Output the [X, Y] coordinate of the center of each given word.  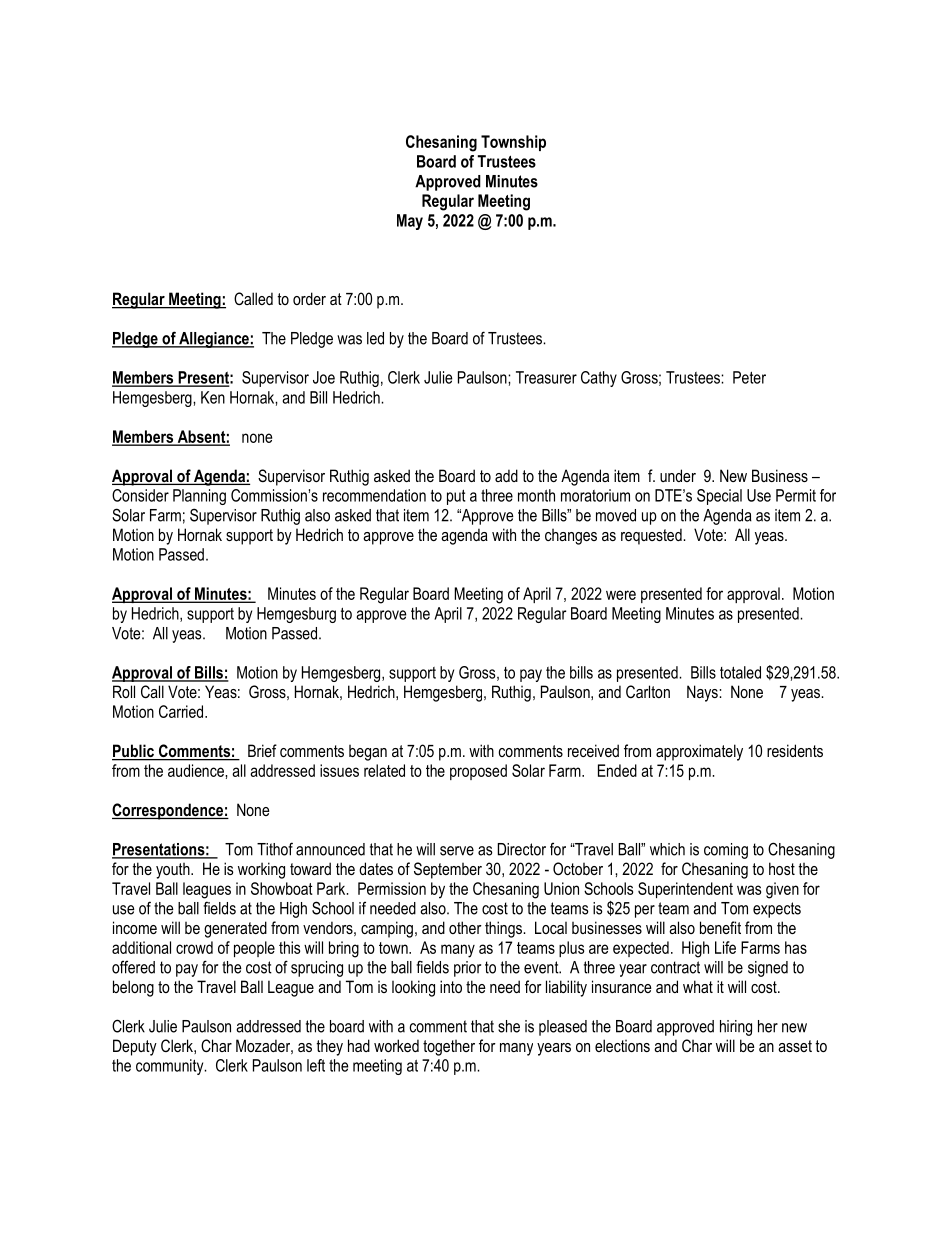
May [410, 222]
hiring [736, 1028]
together [449, 1048]
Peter [749, 377]
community [171, 1067]
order [309, 298]
